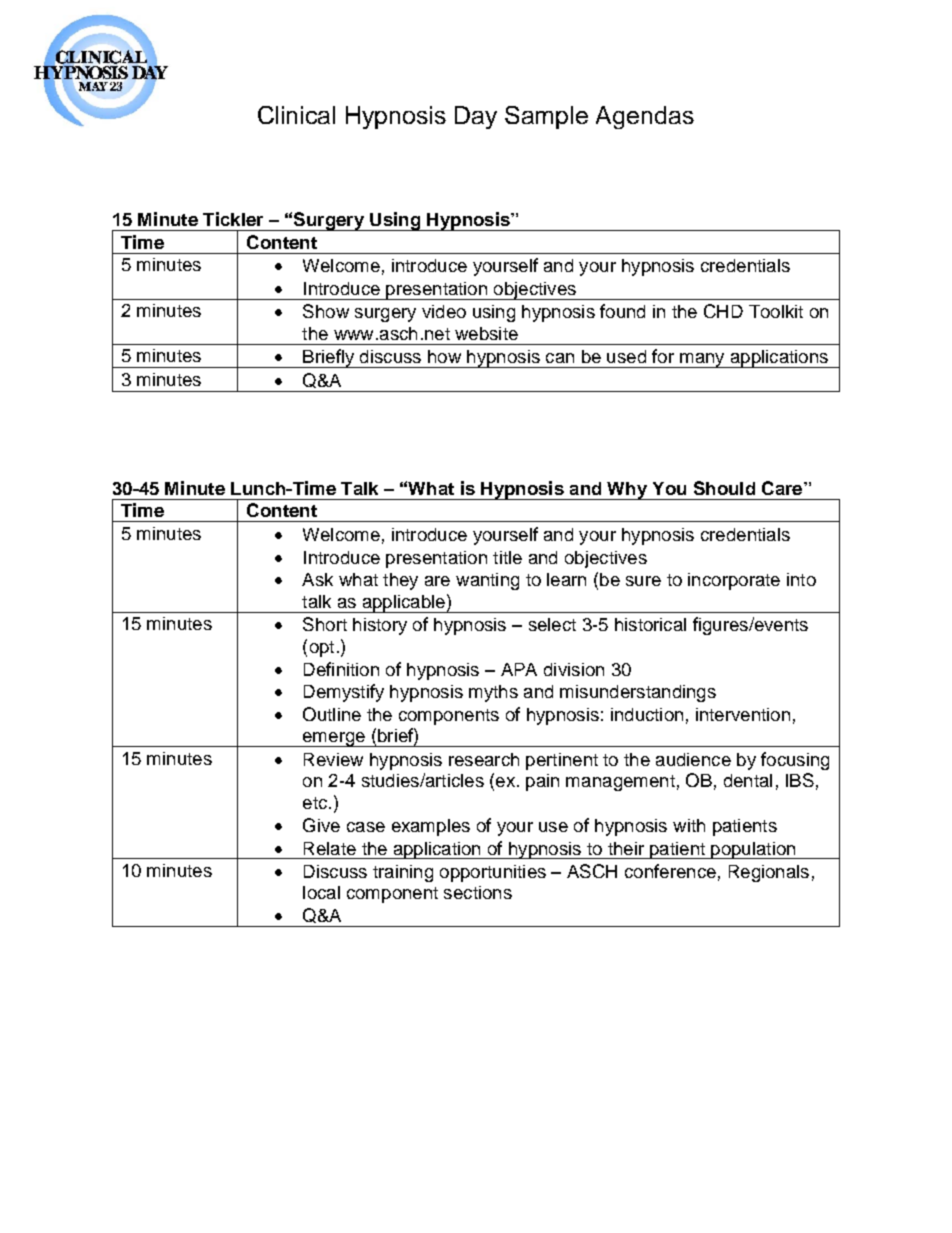 Image resolution: width=952 pixels, height=1233 pixels. What do you see at coordinates (560, 358) in the screenshot?
I see `can` at bounding box center [560, 358].
